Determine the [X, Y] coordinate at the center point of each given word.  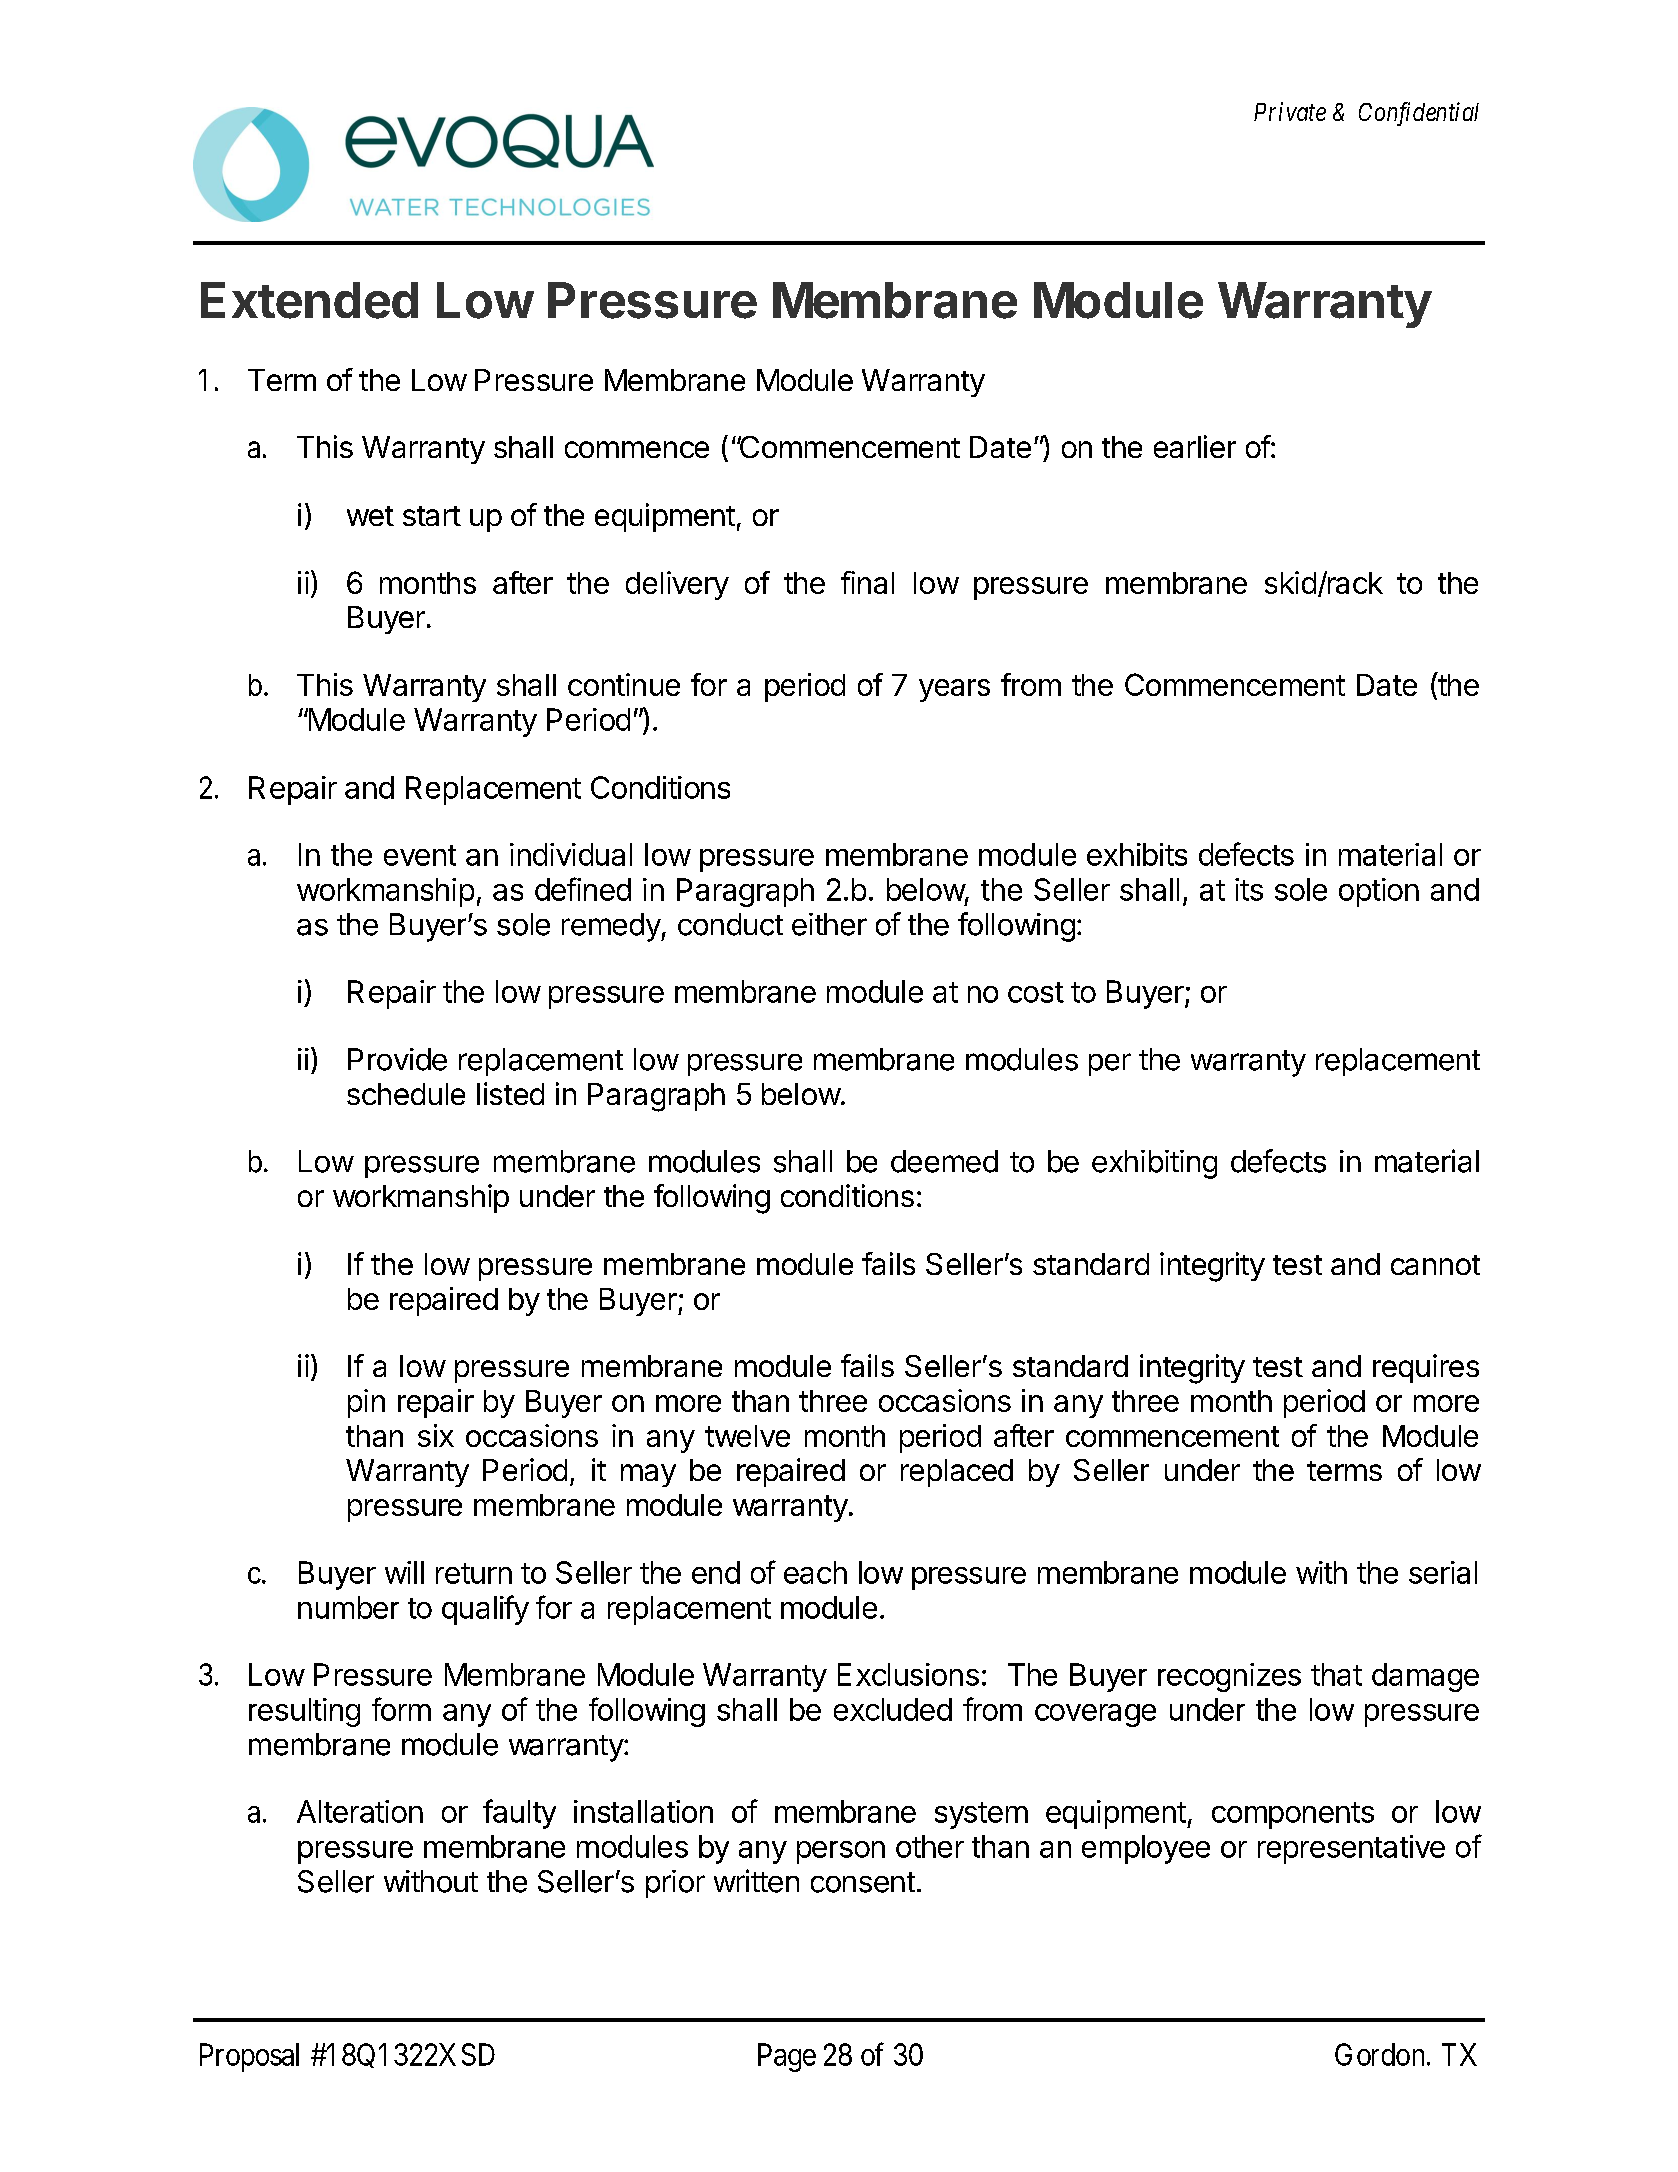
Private [1290, 111]
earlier [1195, 446]
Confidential [1419, 114]
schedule [406, 1094]
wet [370, 516]
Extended [309, 300]
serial [1443, 1572]
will [404, 1572]
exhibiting [1154, 1164]
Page [787, 2057]
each [815, 1572]
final [867, 582]
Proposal [249, 2057]
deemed [944, 1161]
